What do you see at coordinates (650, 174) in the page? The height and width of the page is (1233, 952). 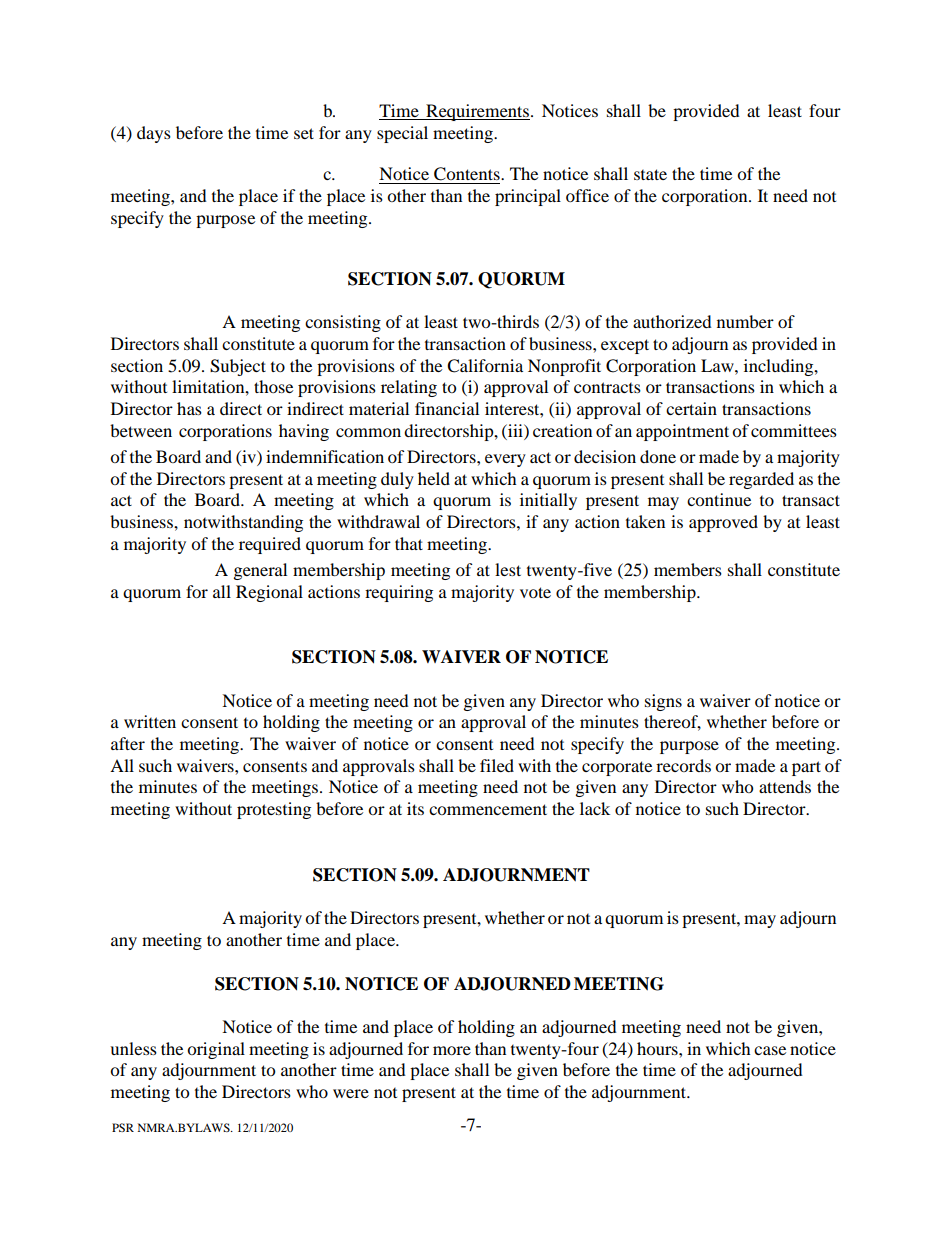 I see `state` at bounding box center [650, 174].
